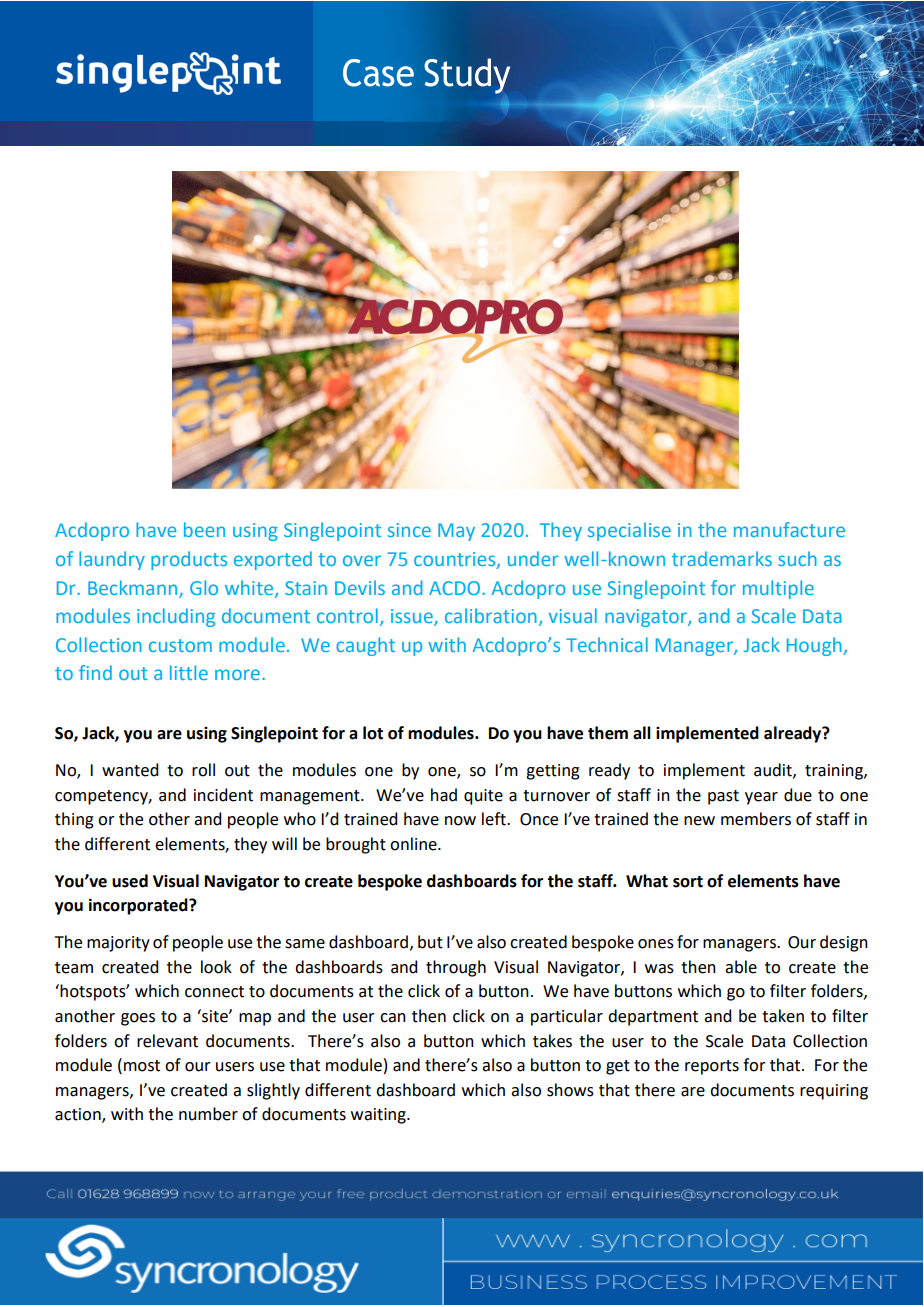 The width and height of the document is (924, 1307). What do you see at coordinates (74, 820) in the document?
I see `thing` at bounding box center [74, 820].
